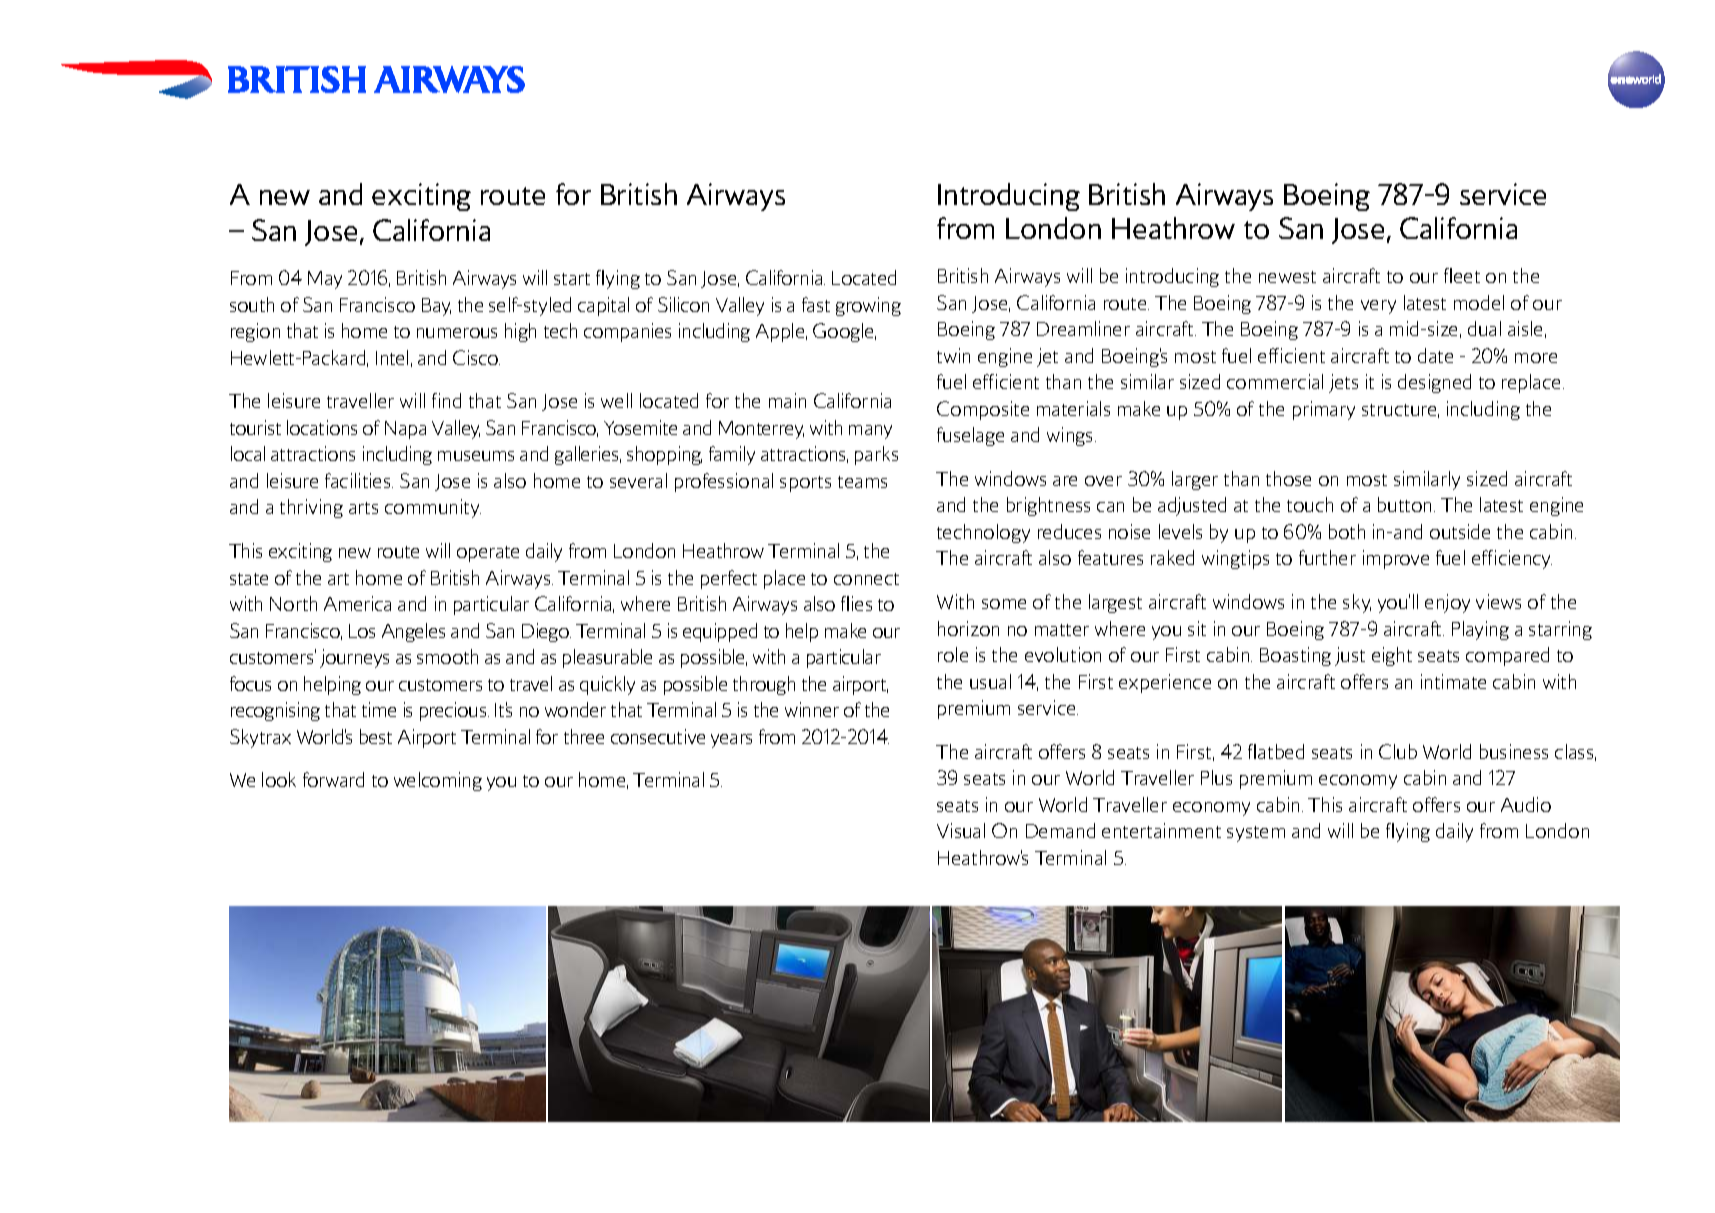 The image size is (1715, 1213). Describe the element at coordinates (868, 306) in the page. I see `growing` at that location.
